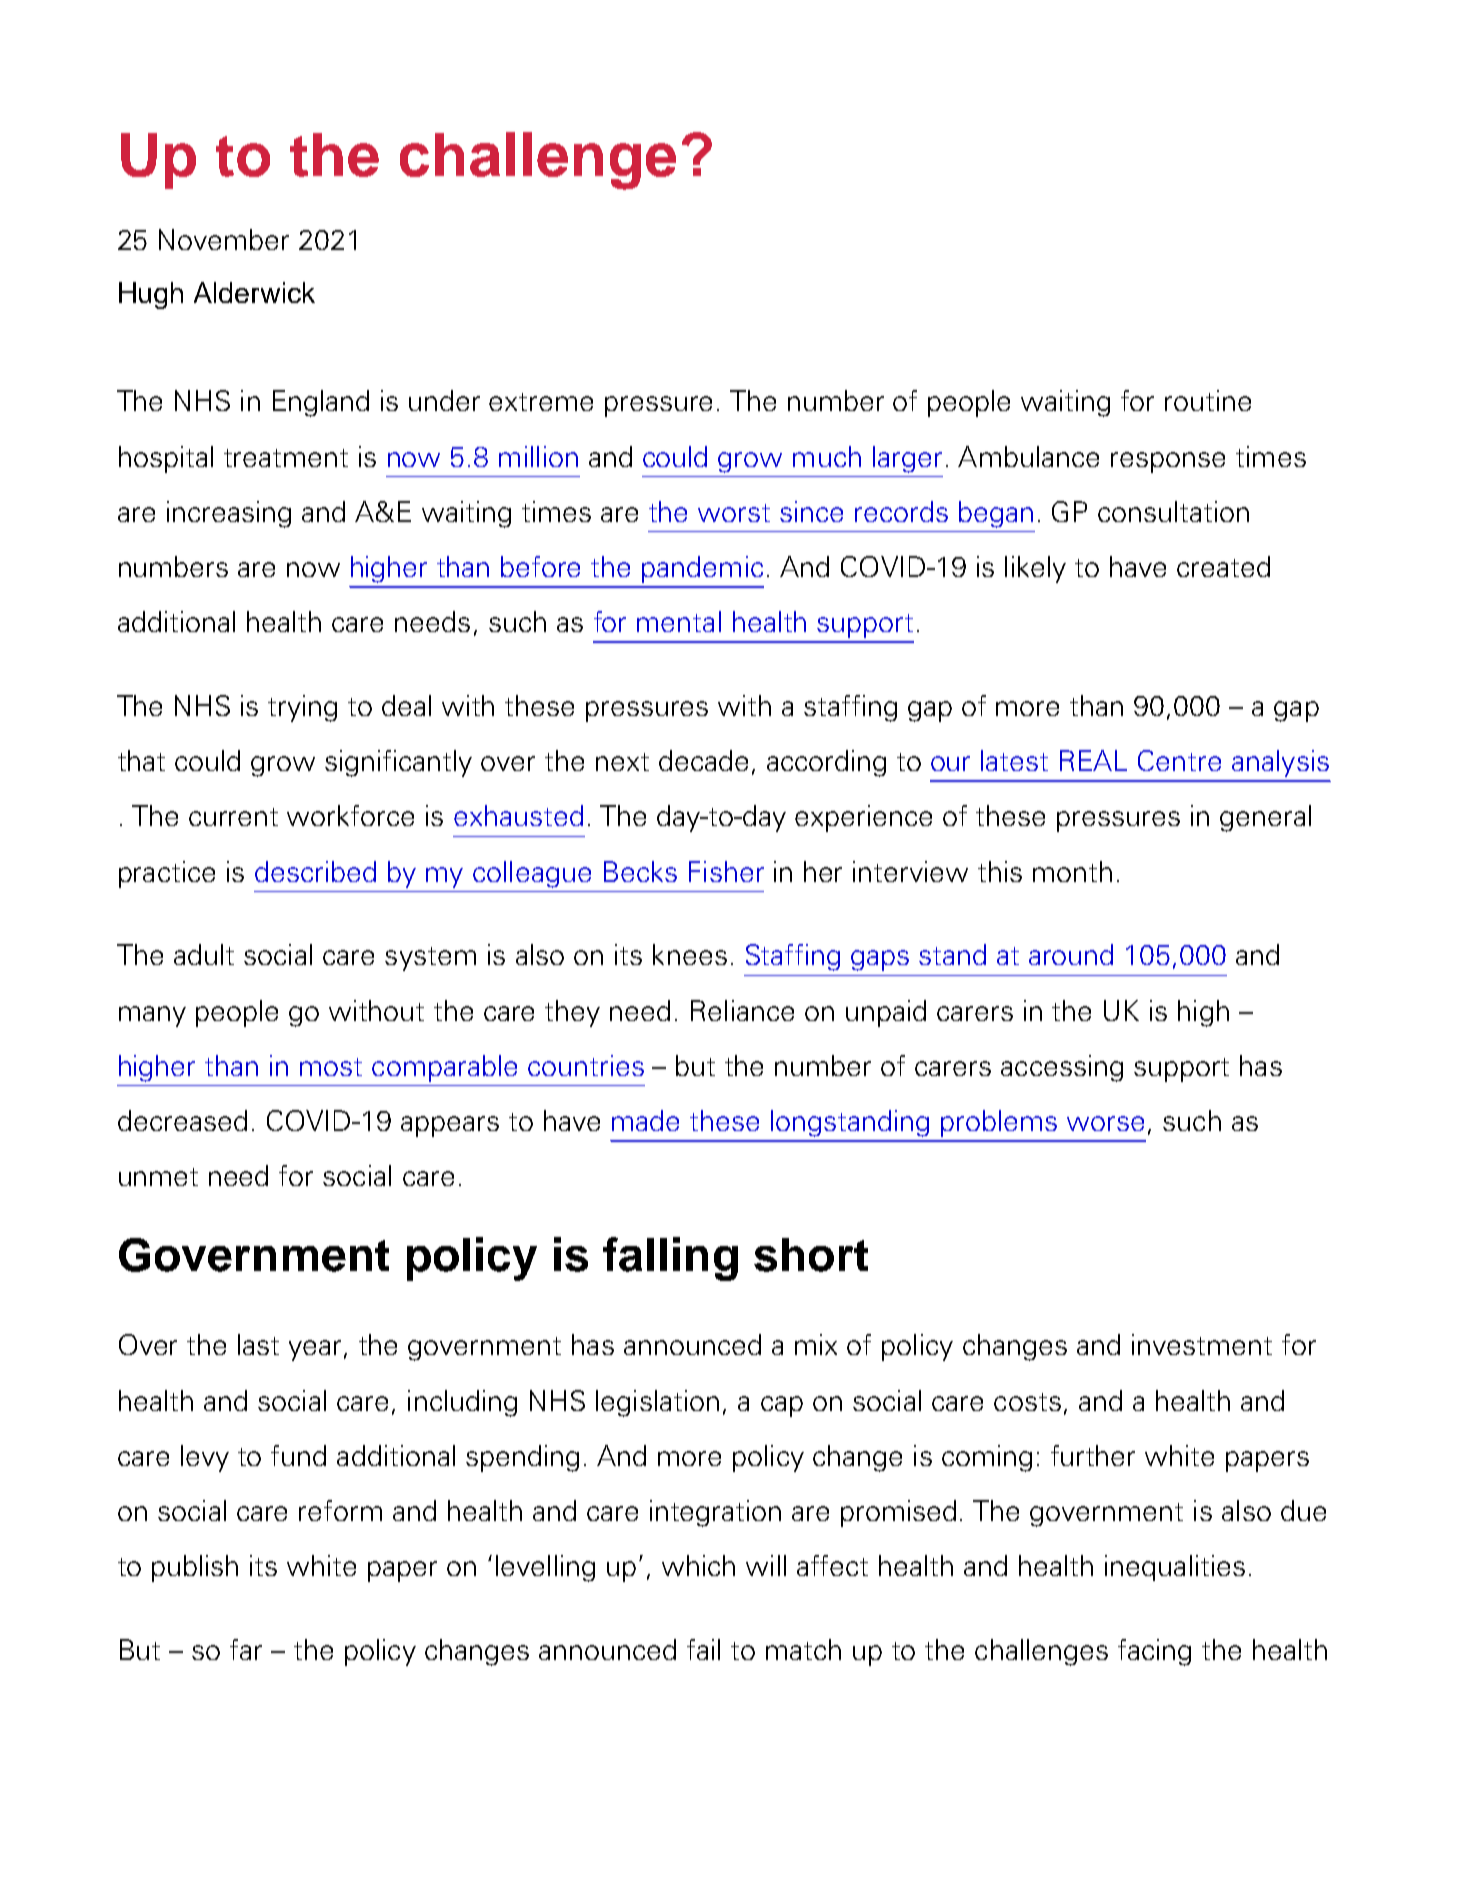 This screenshot has width=1460, height=1889. Describe the element at coordinates (246, 1649) in the screenshot. I see `far` at that location.
